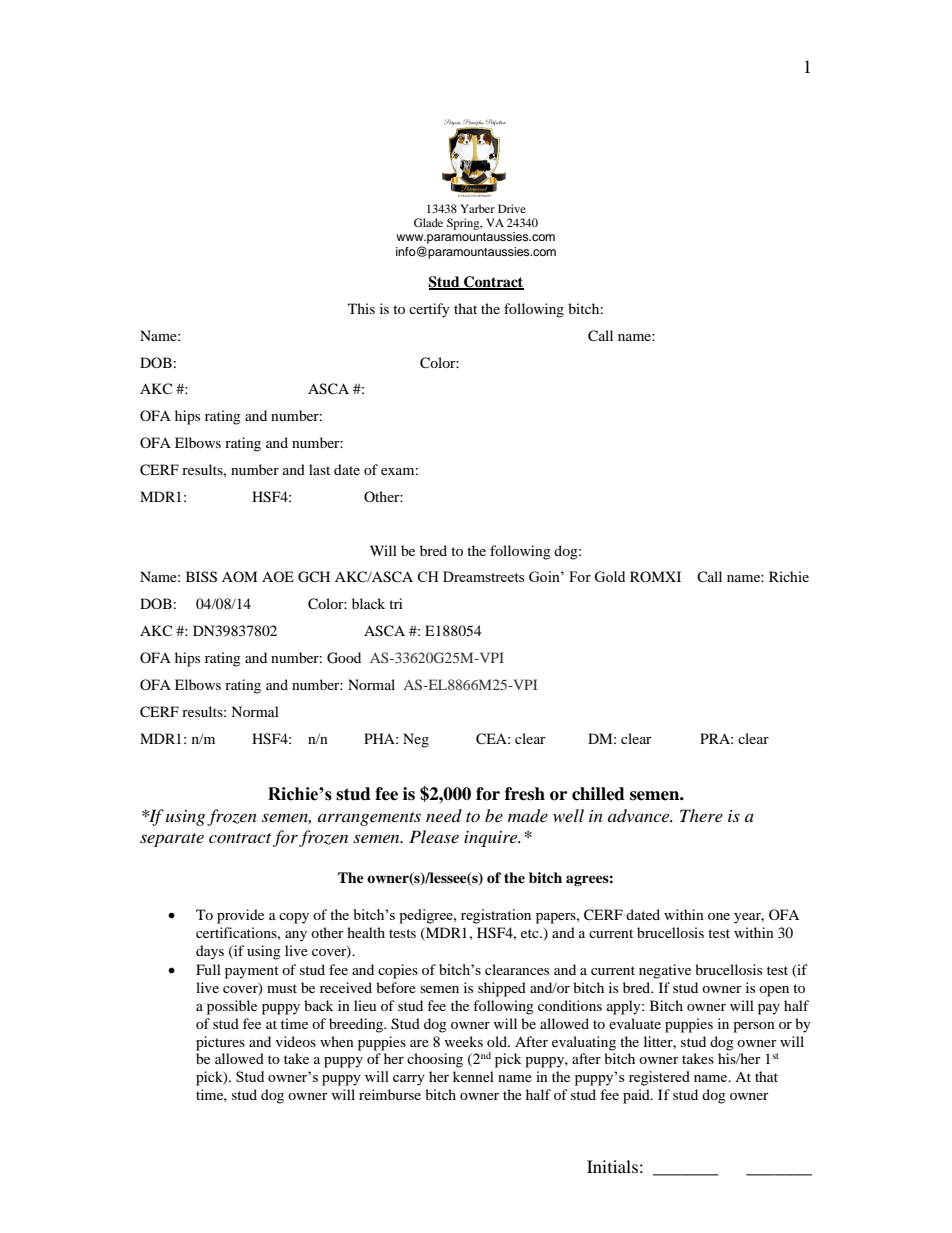 Image resolution: width=952 pixels, height=1233 pixels. What do you see at coordinates (701, 815) in the screenshot?
I see `There` at bounding box center [701, 815].
